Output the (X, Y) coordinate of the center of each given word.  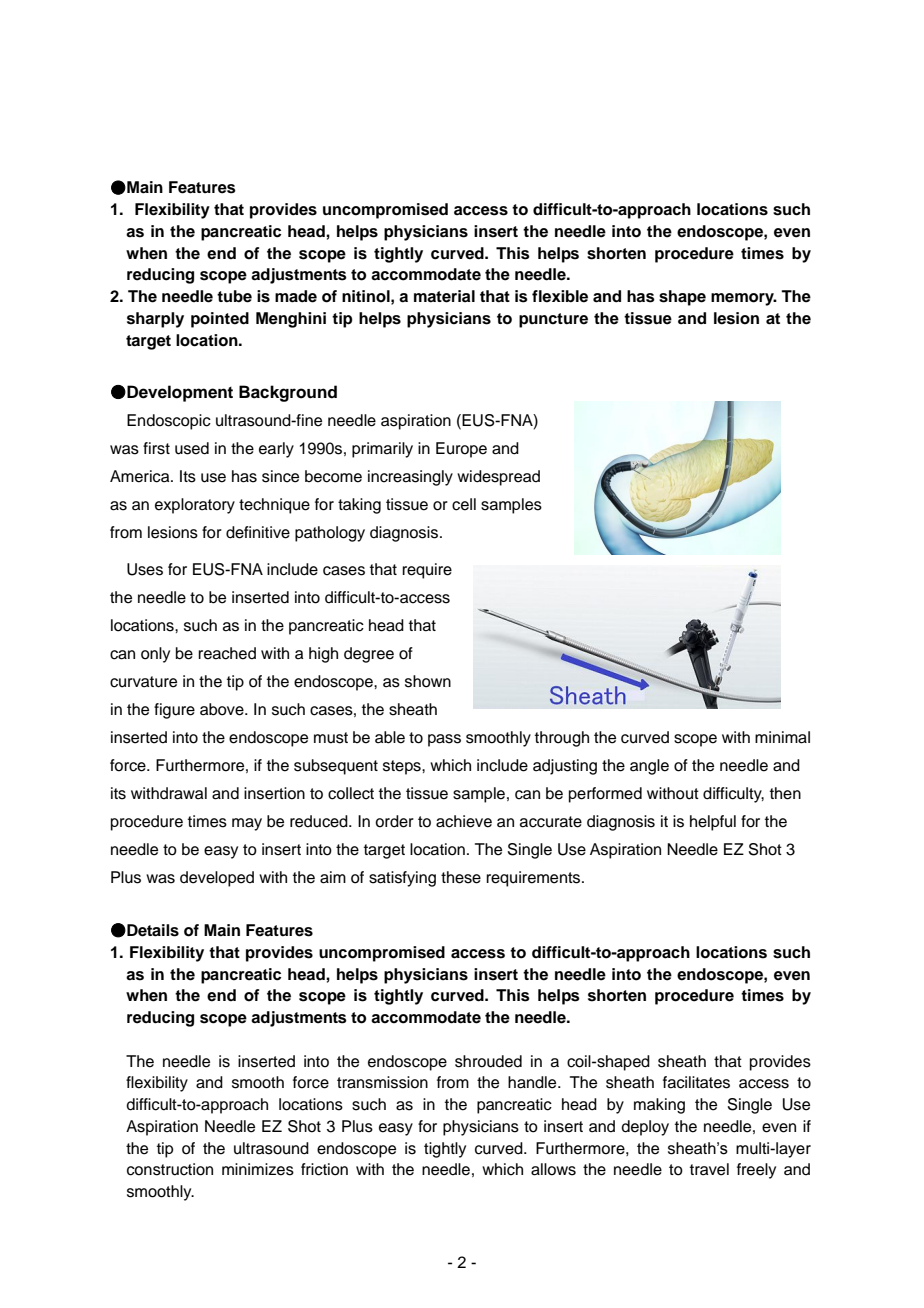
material (444, 296)
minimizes (258, 1169)
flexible (560, 296)
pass (444, 740)
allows (553, 1169)
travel (709, 1169)
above (223, 709)
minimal (782, 737)
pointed (220, 320)
